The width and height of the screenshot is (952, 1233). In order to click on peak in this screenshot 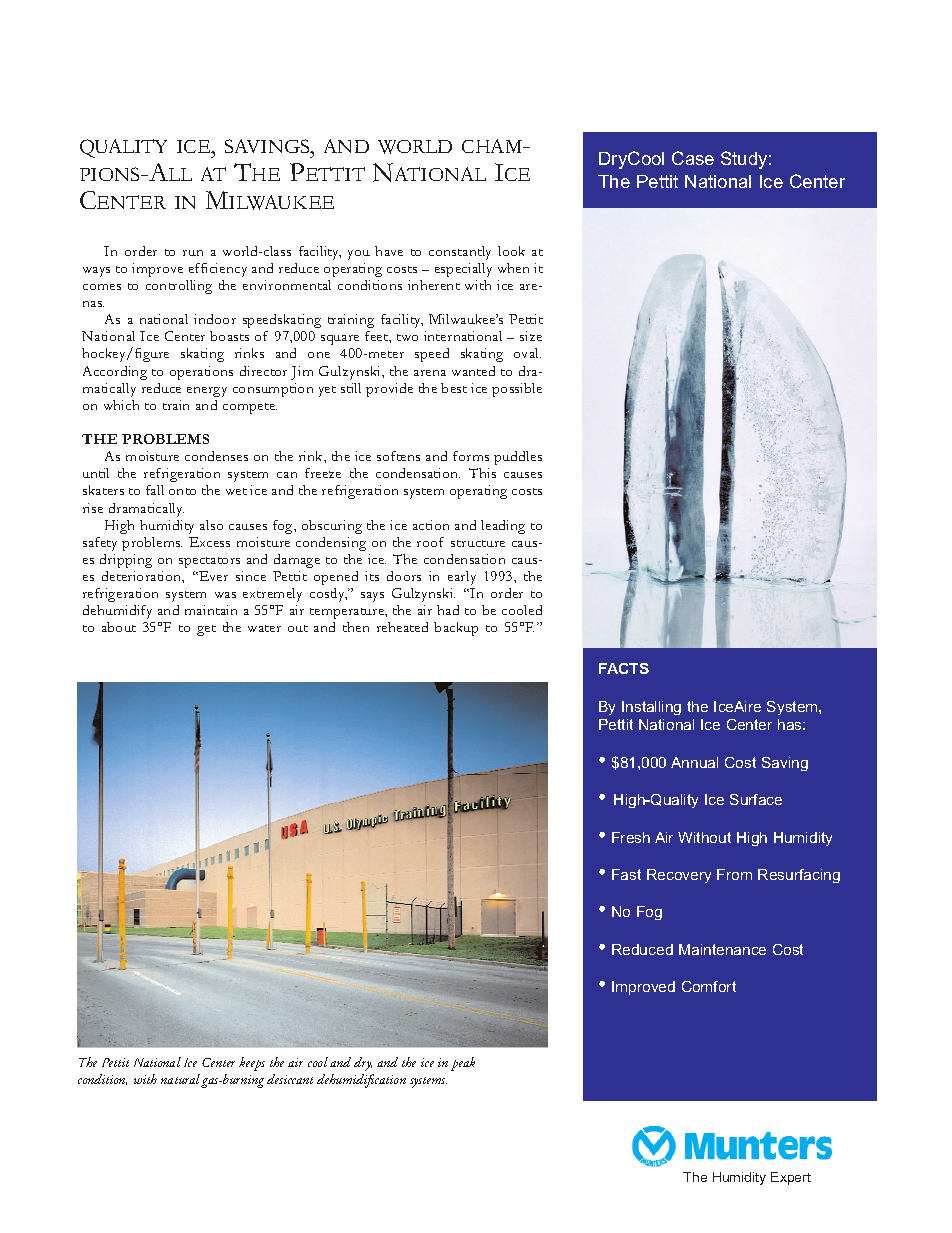, I will do `click(463, 1064)`.
